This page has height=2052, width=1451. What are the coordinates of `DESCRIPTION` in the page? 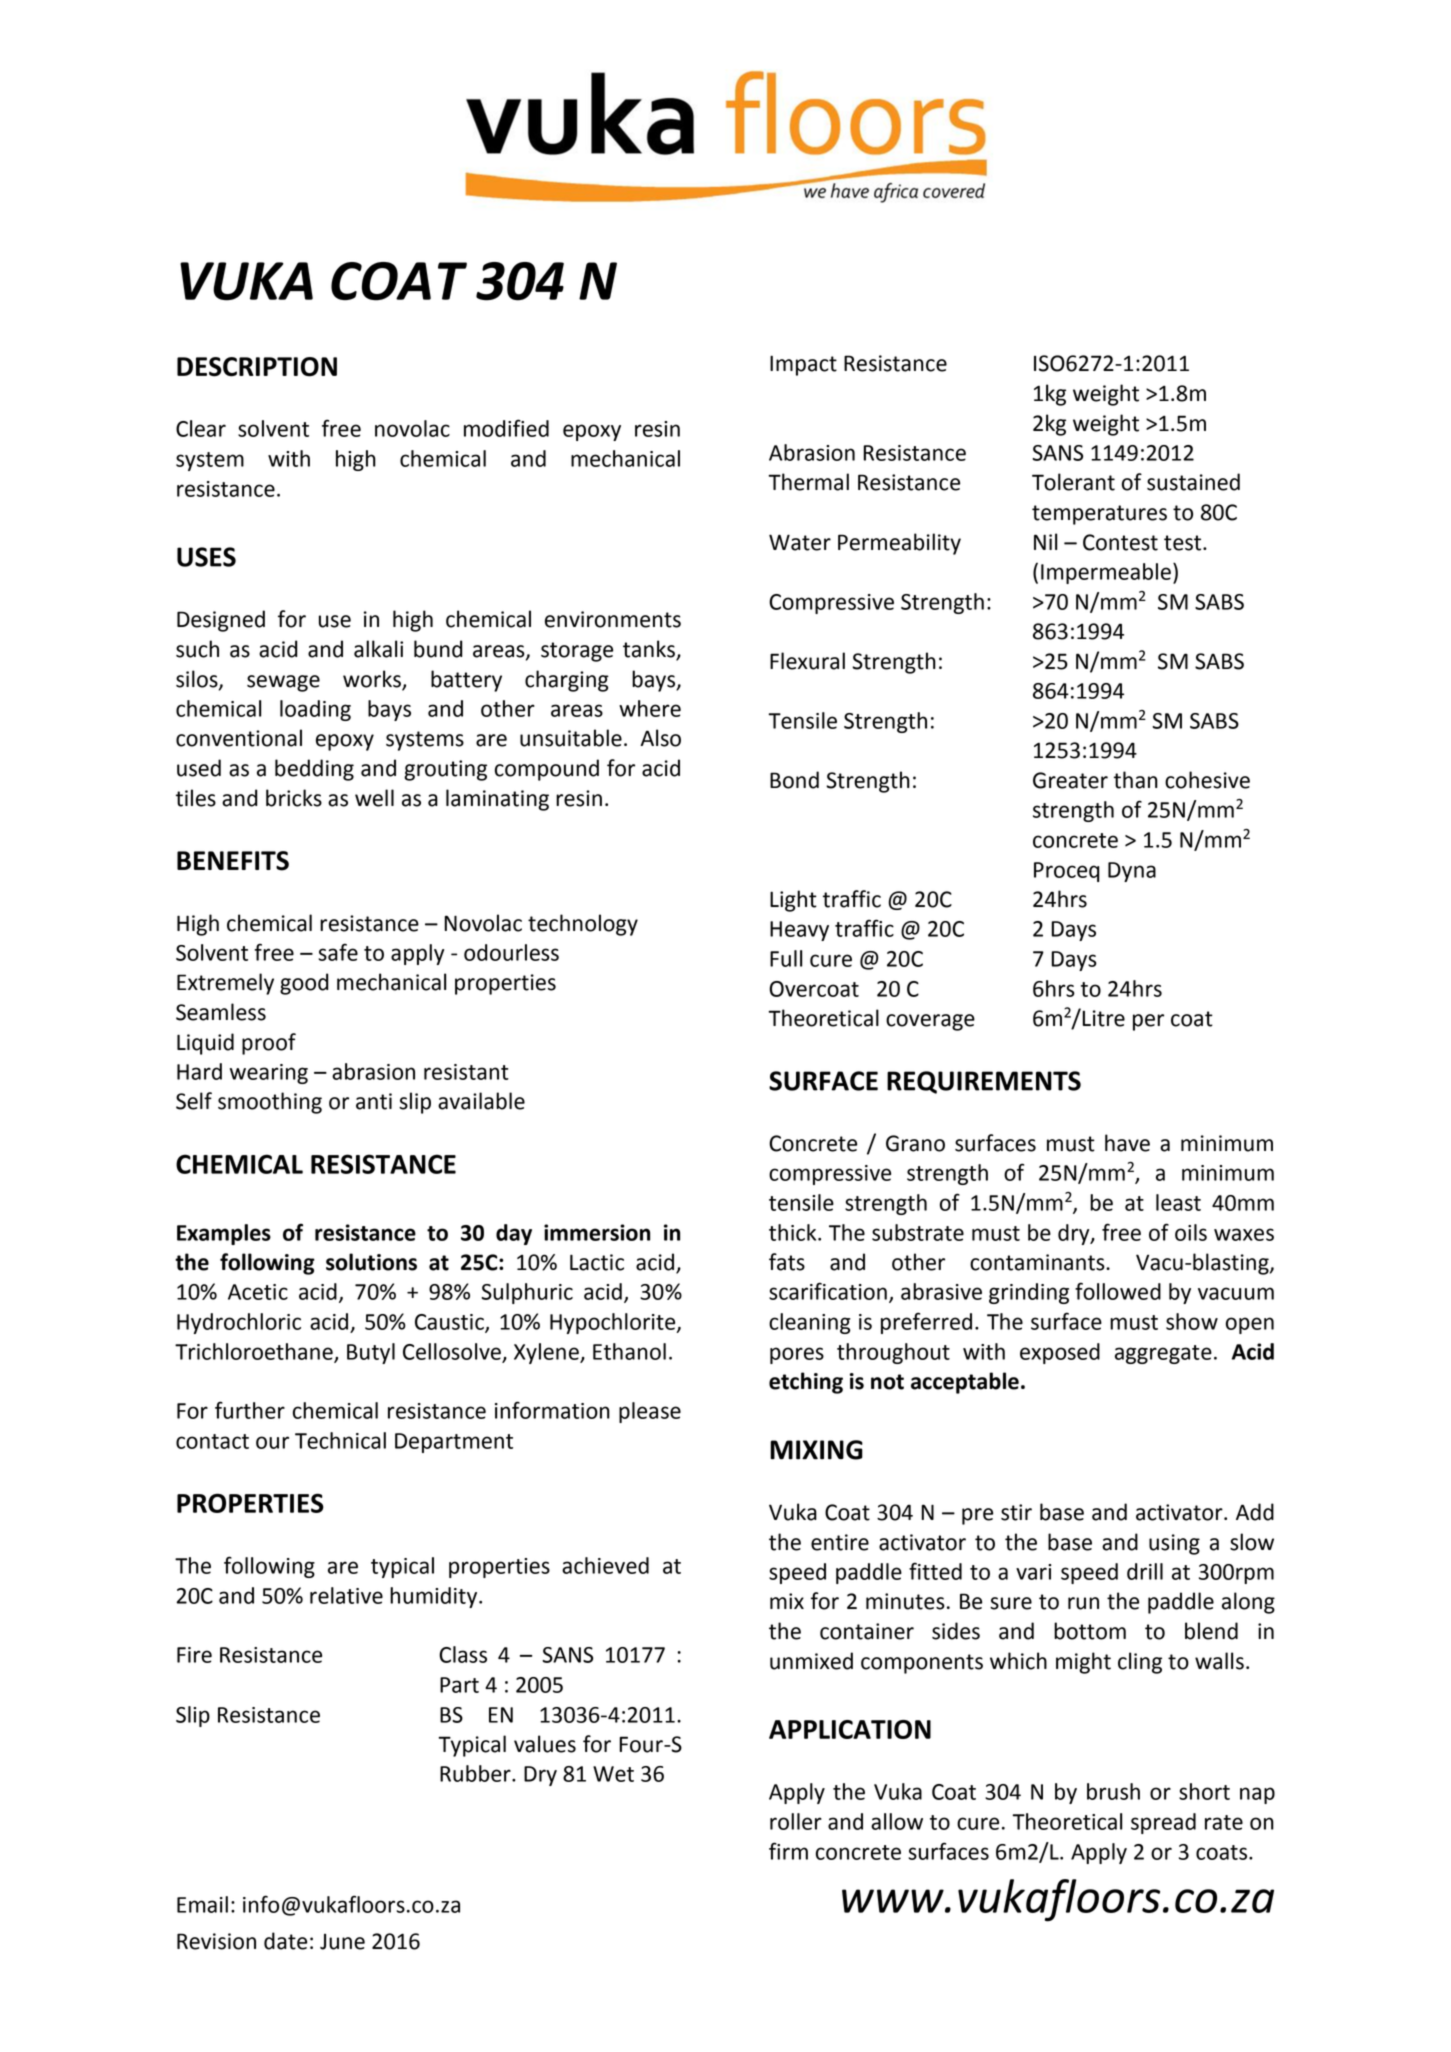 It's located at (257, 367).
